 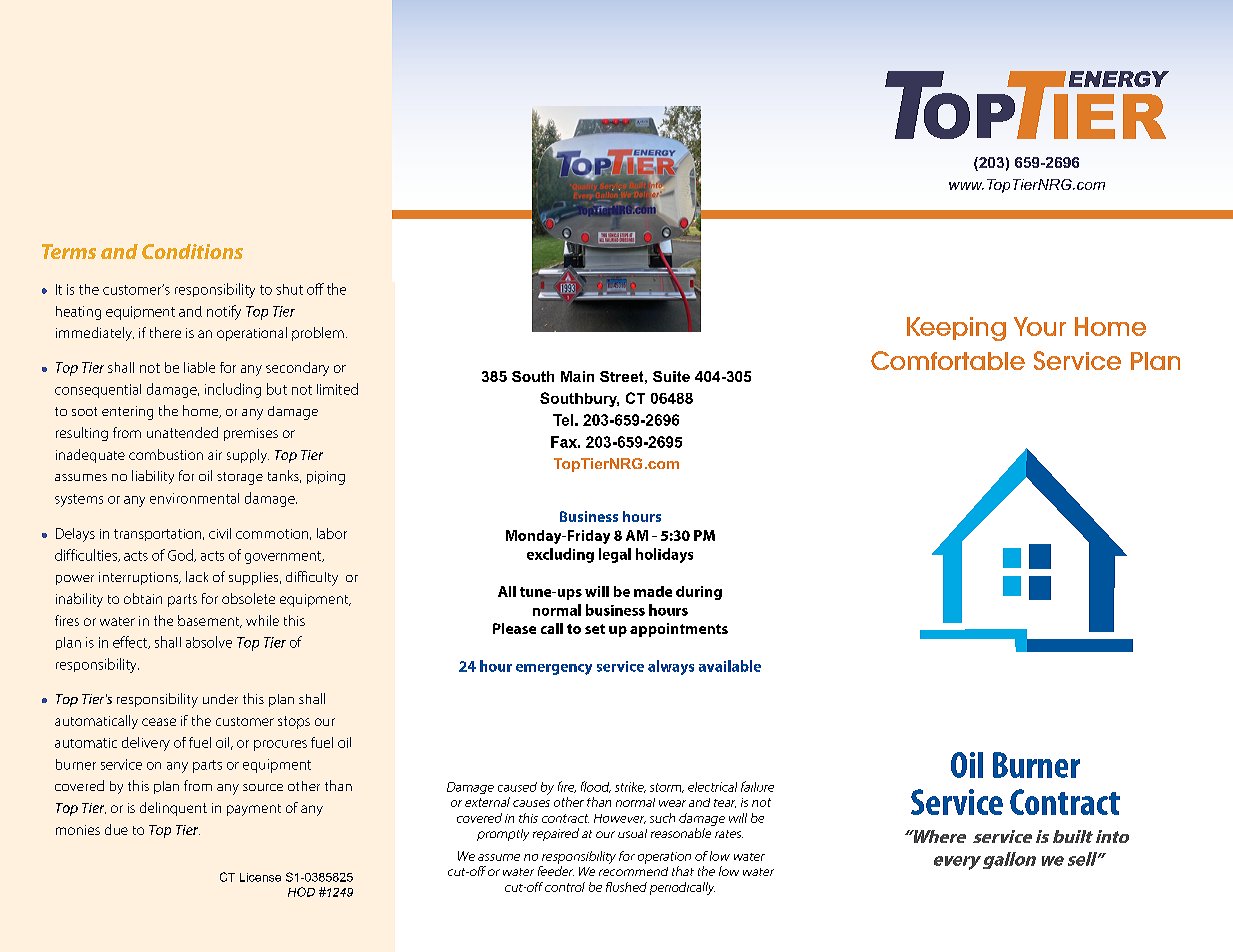 What do you see at coordinates (560, 555) in the screenshot?
I see `excluding` at bounding box center [560, 555].
